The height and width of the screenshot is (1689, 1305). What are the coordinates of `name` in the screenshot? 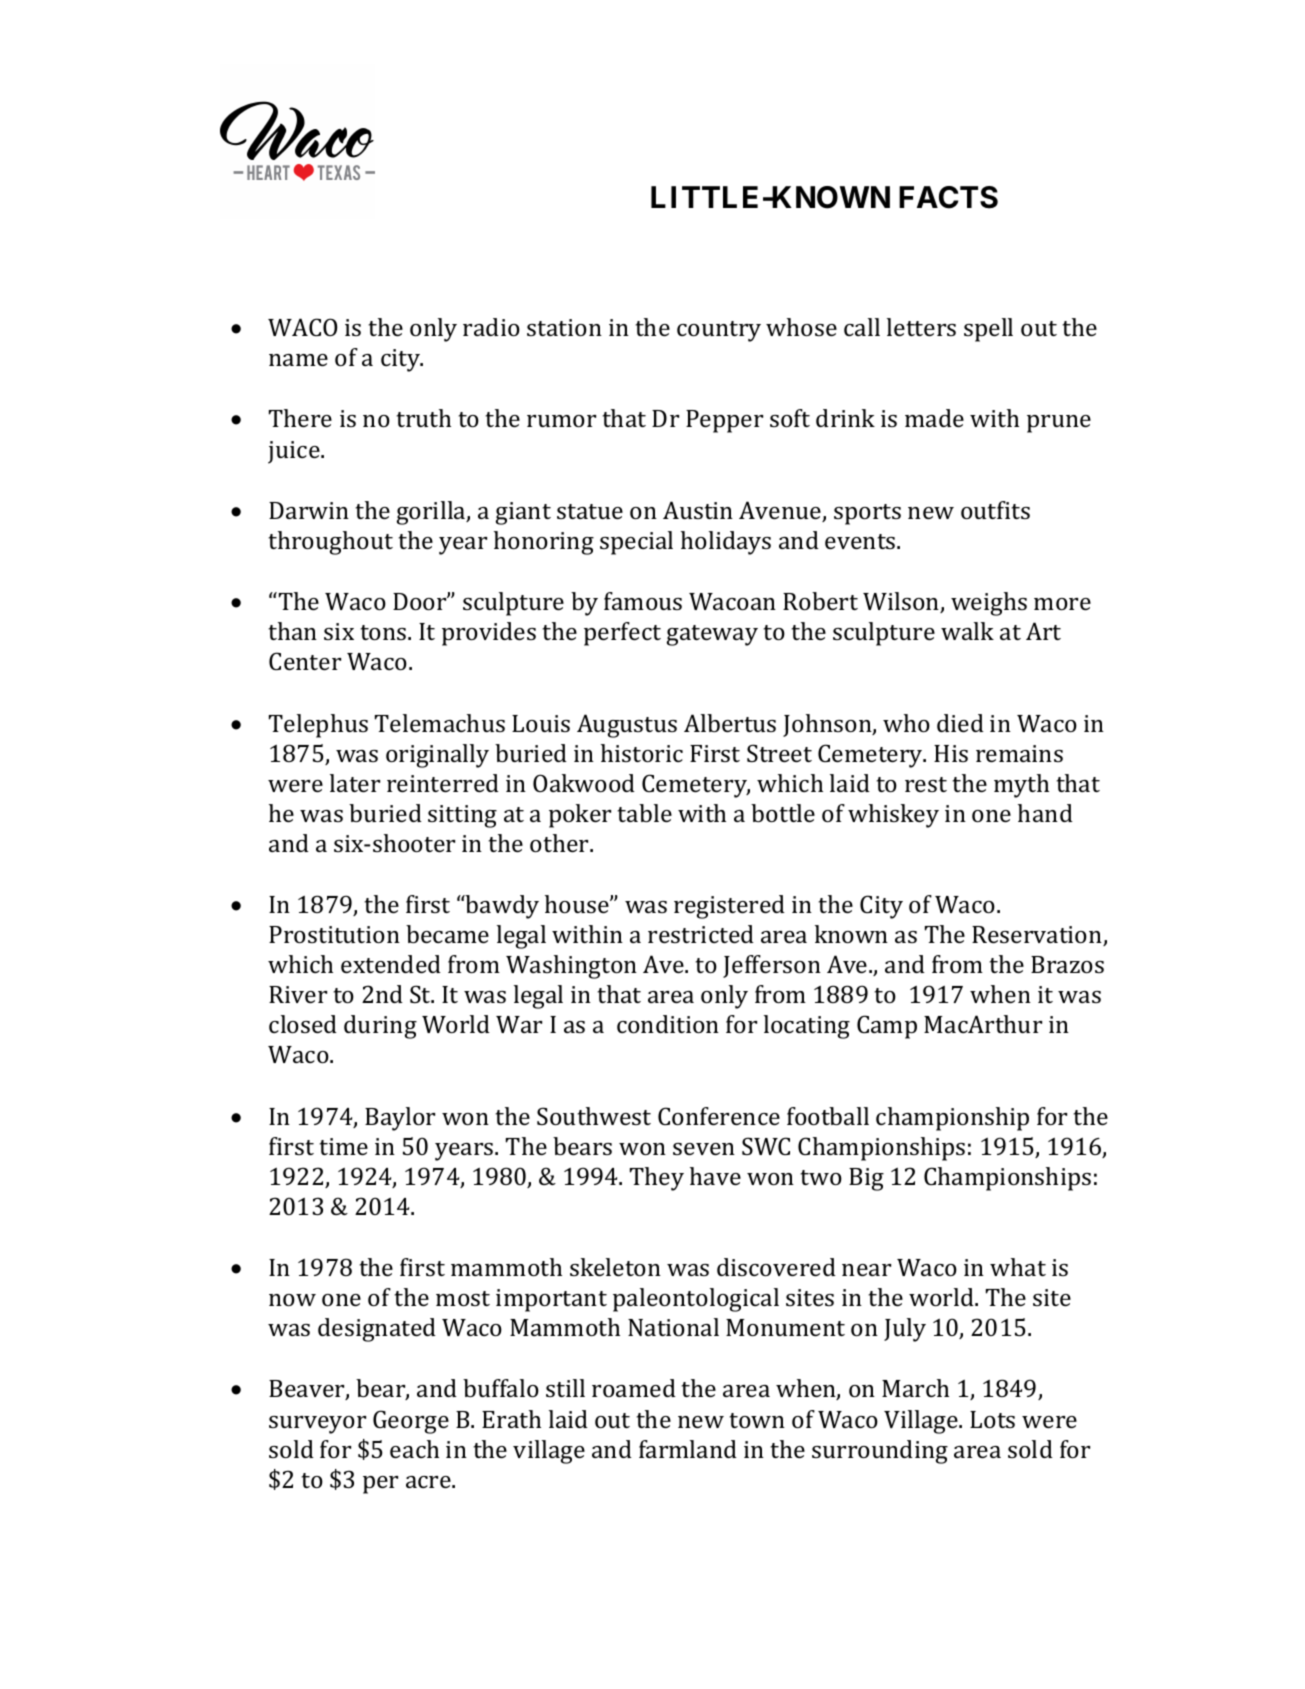 It's located at (298, 360).
